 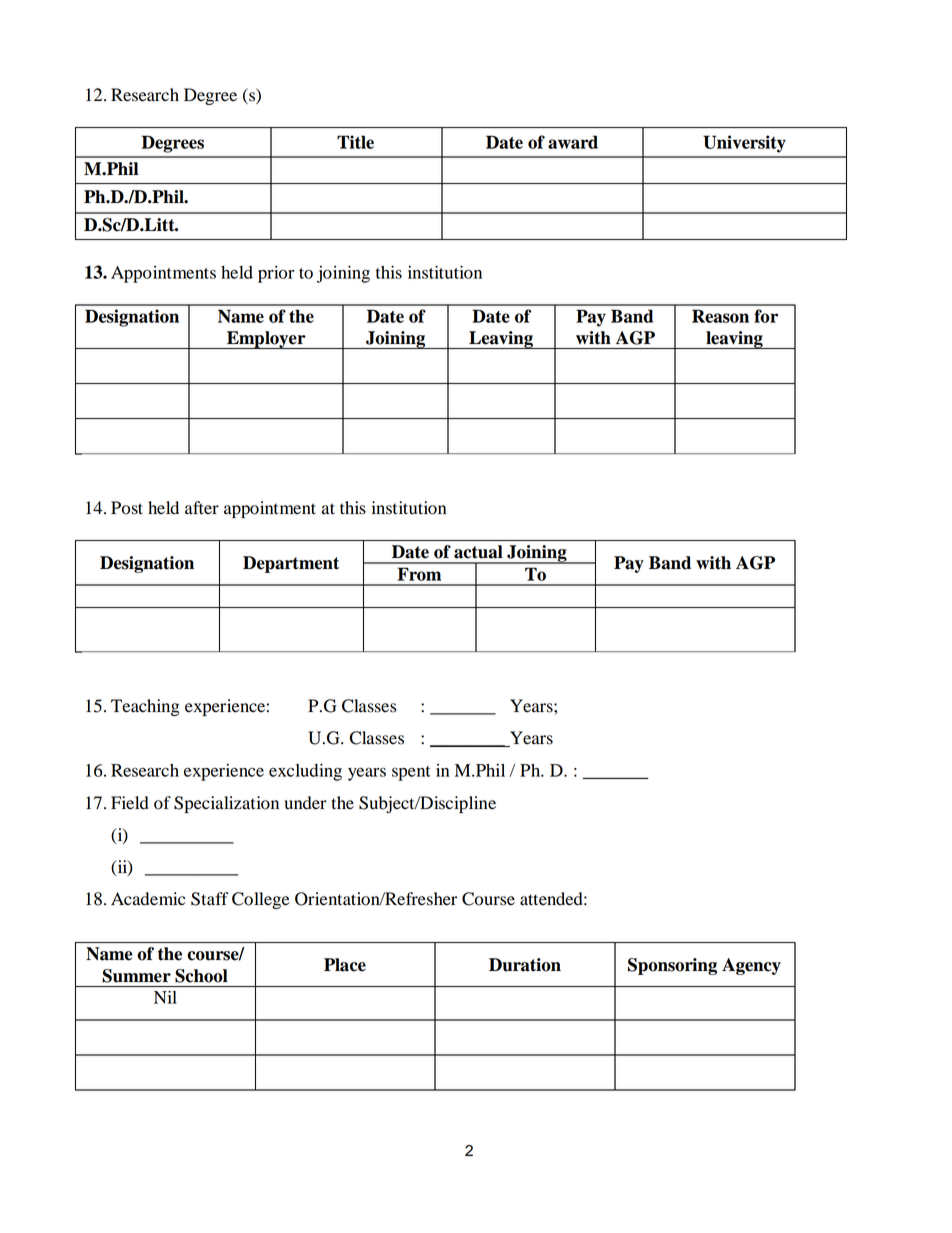 I want to click on actual, so click(x=478, y=552).
